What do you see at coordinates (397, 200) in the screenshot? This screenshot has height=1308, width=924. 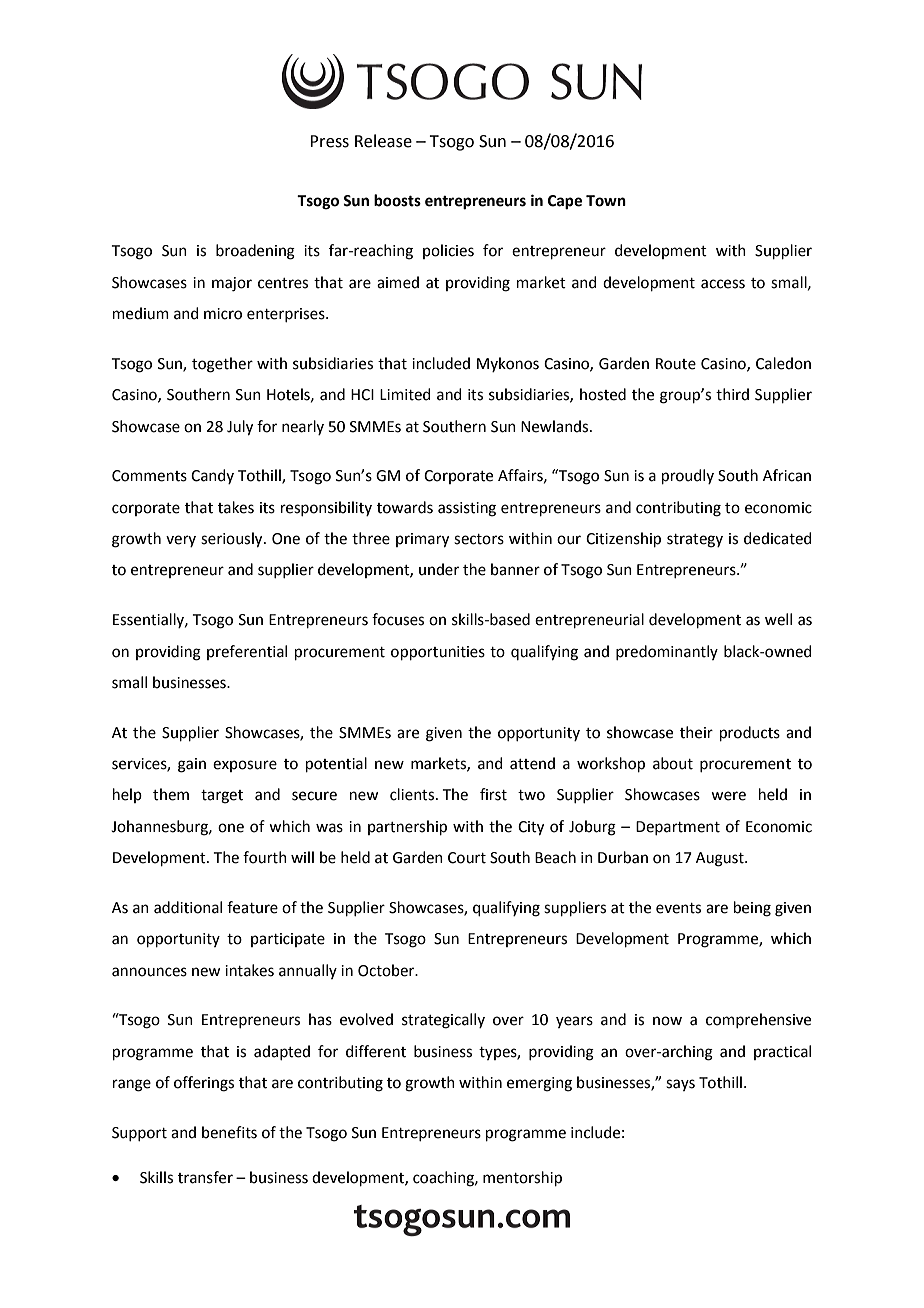 I see `boosts` at bounding box center [397, 200].
